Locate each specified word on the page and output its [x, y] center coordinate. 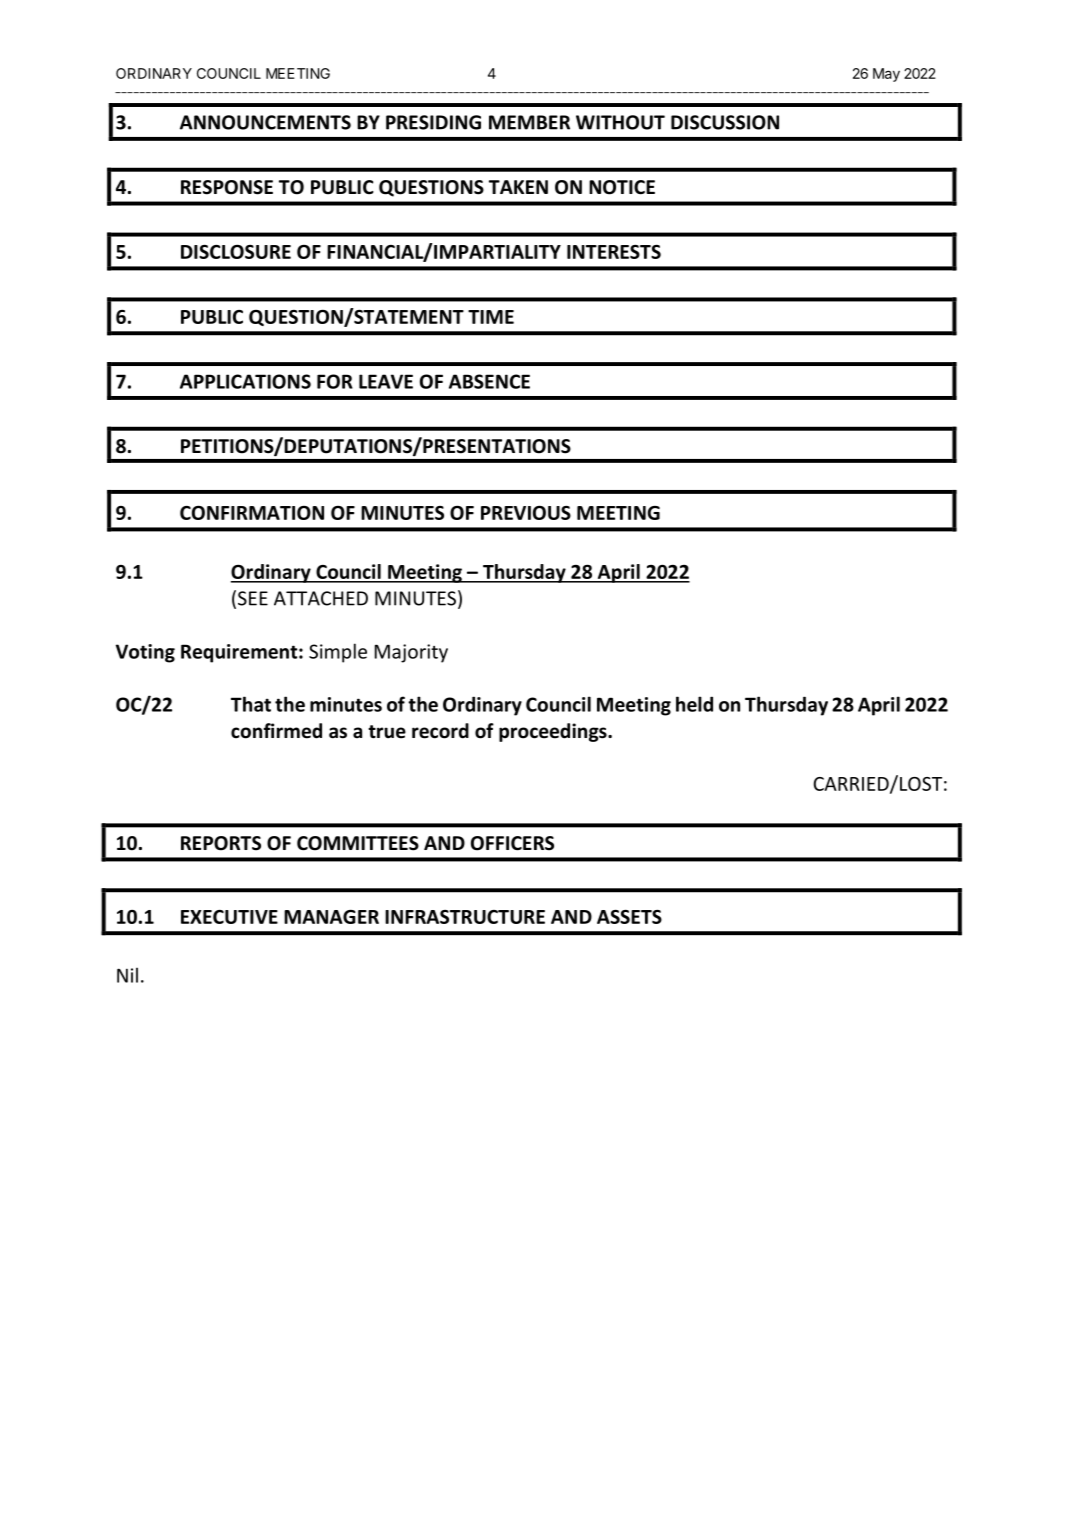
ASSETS [629, 917]
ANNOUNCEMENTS [265, 122]
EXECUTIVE [229, 917]
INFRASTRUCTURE [465, 917]
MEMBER [529, 122]
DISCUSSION [725, 122]
